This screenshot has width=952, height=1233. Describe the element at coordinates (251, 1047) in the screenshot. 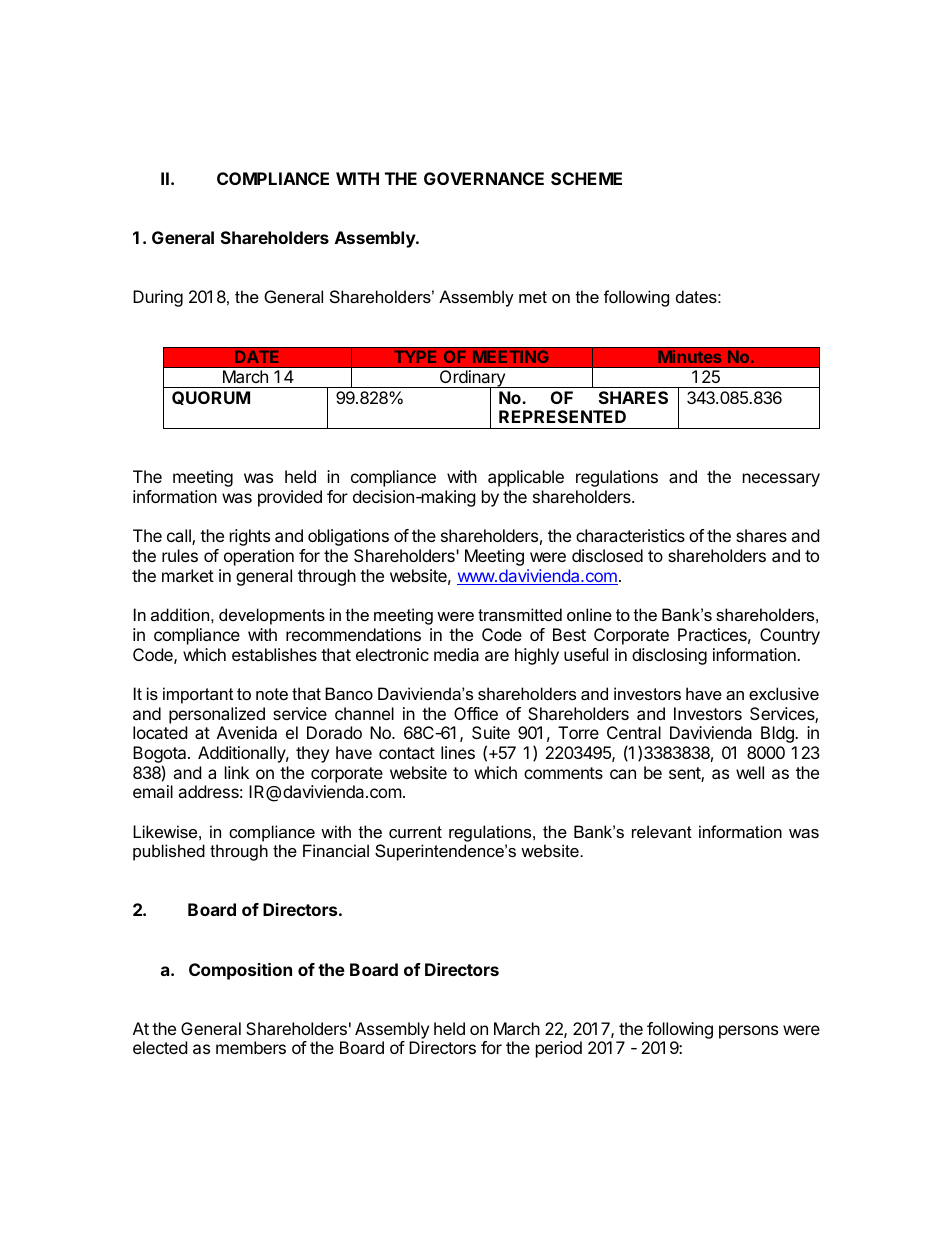

I see `members` at that location.
